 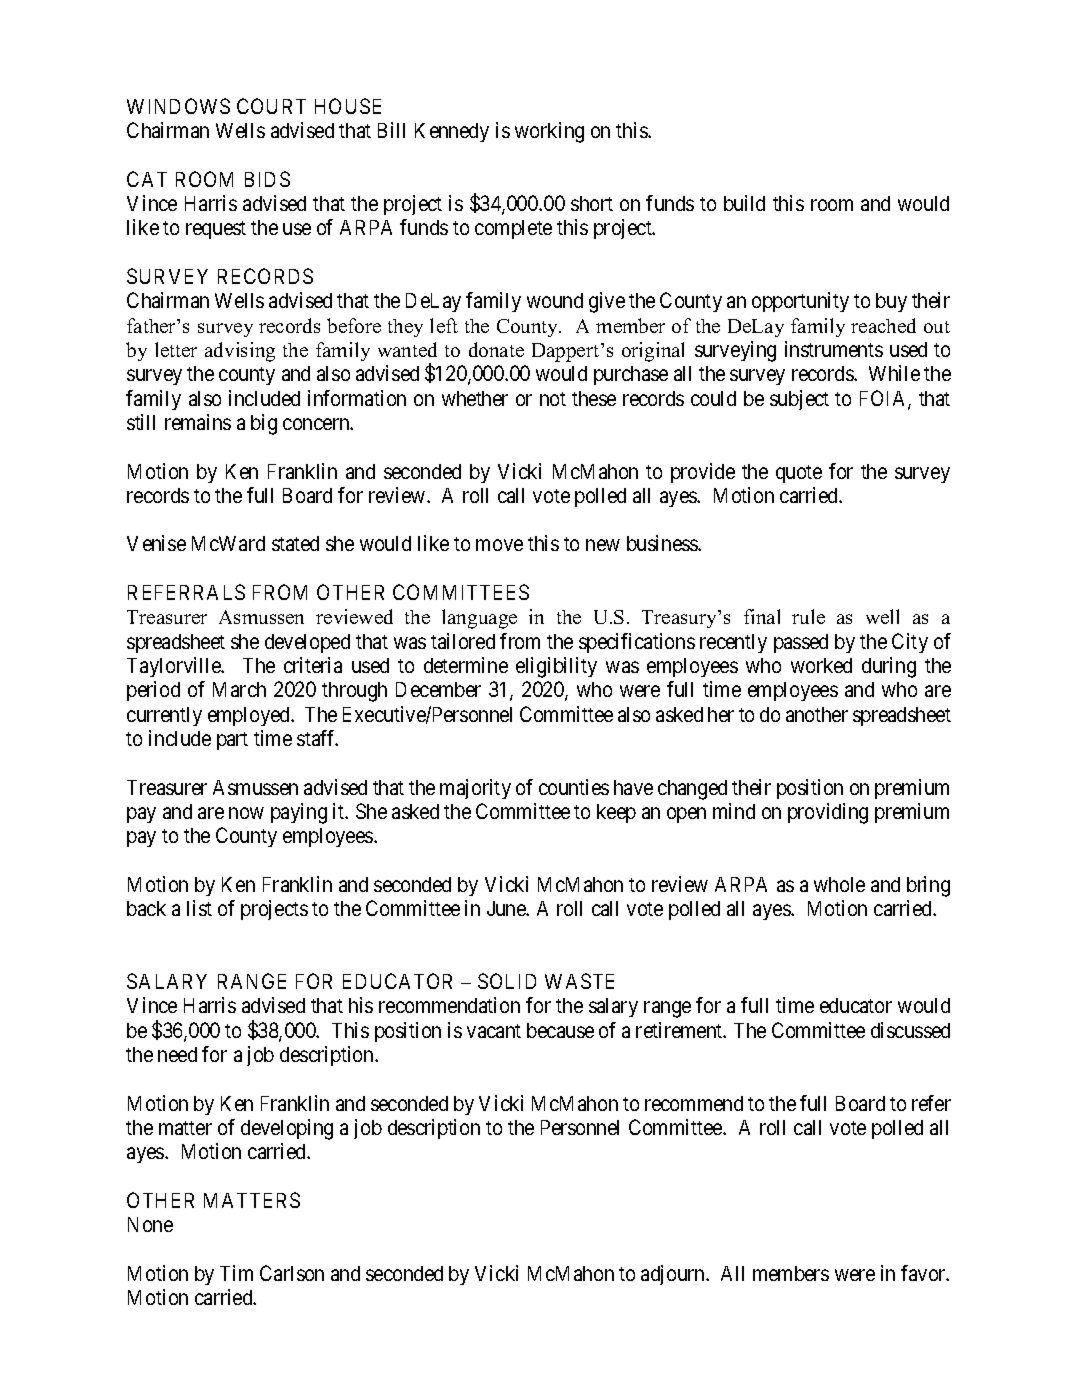 I want to click on favor, so click(x=924, y=1273).
